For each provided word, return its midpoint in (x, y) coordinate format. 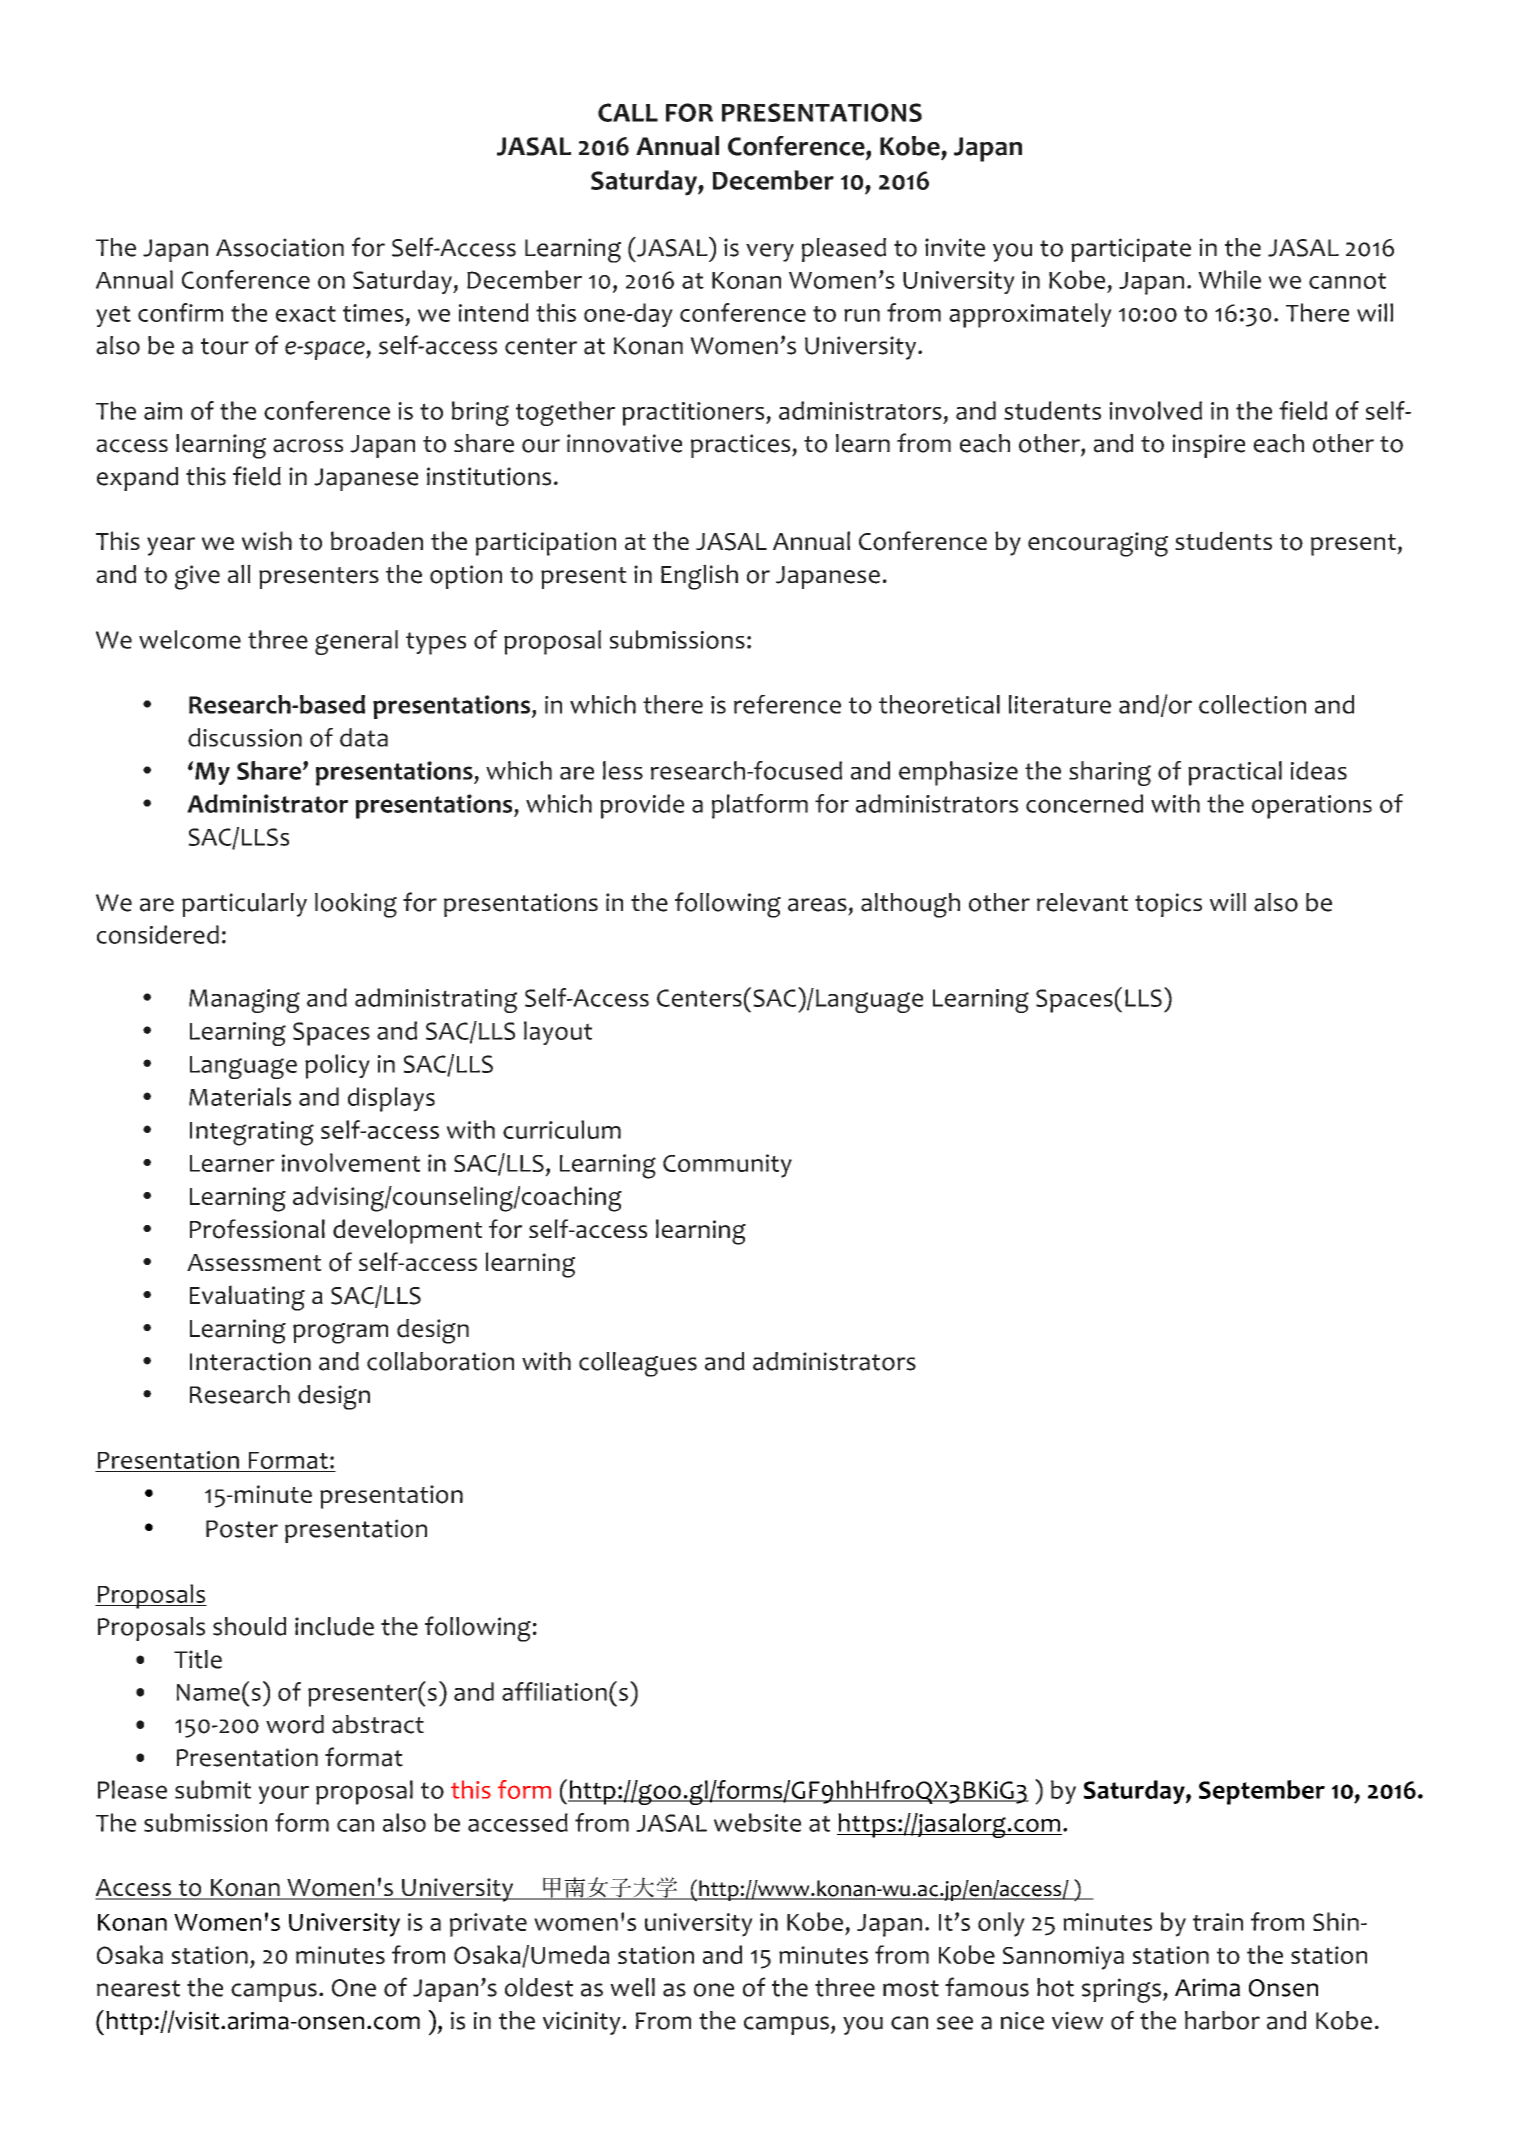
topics (1168, 905)
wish (267, 540)
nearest (138, 1988)
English (699, 577)
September (1262, 1792)
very (770, 252)
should (249, 1626)
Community (727, 1166)
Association (280, 247)
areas (817, 905)
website (757, 1822)
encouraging (1098, 544)
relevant (1082, 902)
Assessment (254, 1262)
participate (1131, 250)
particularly (244, 905)
